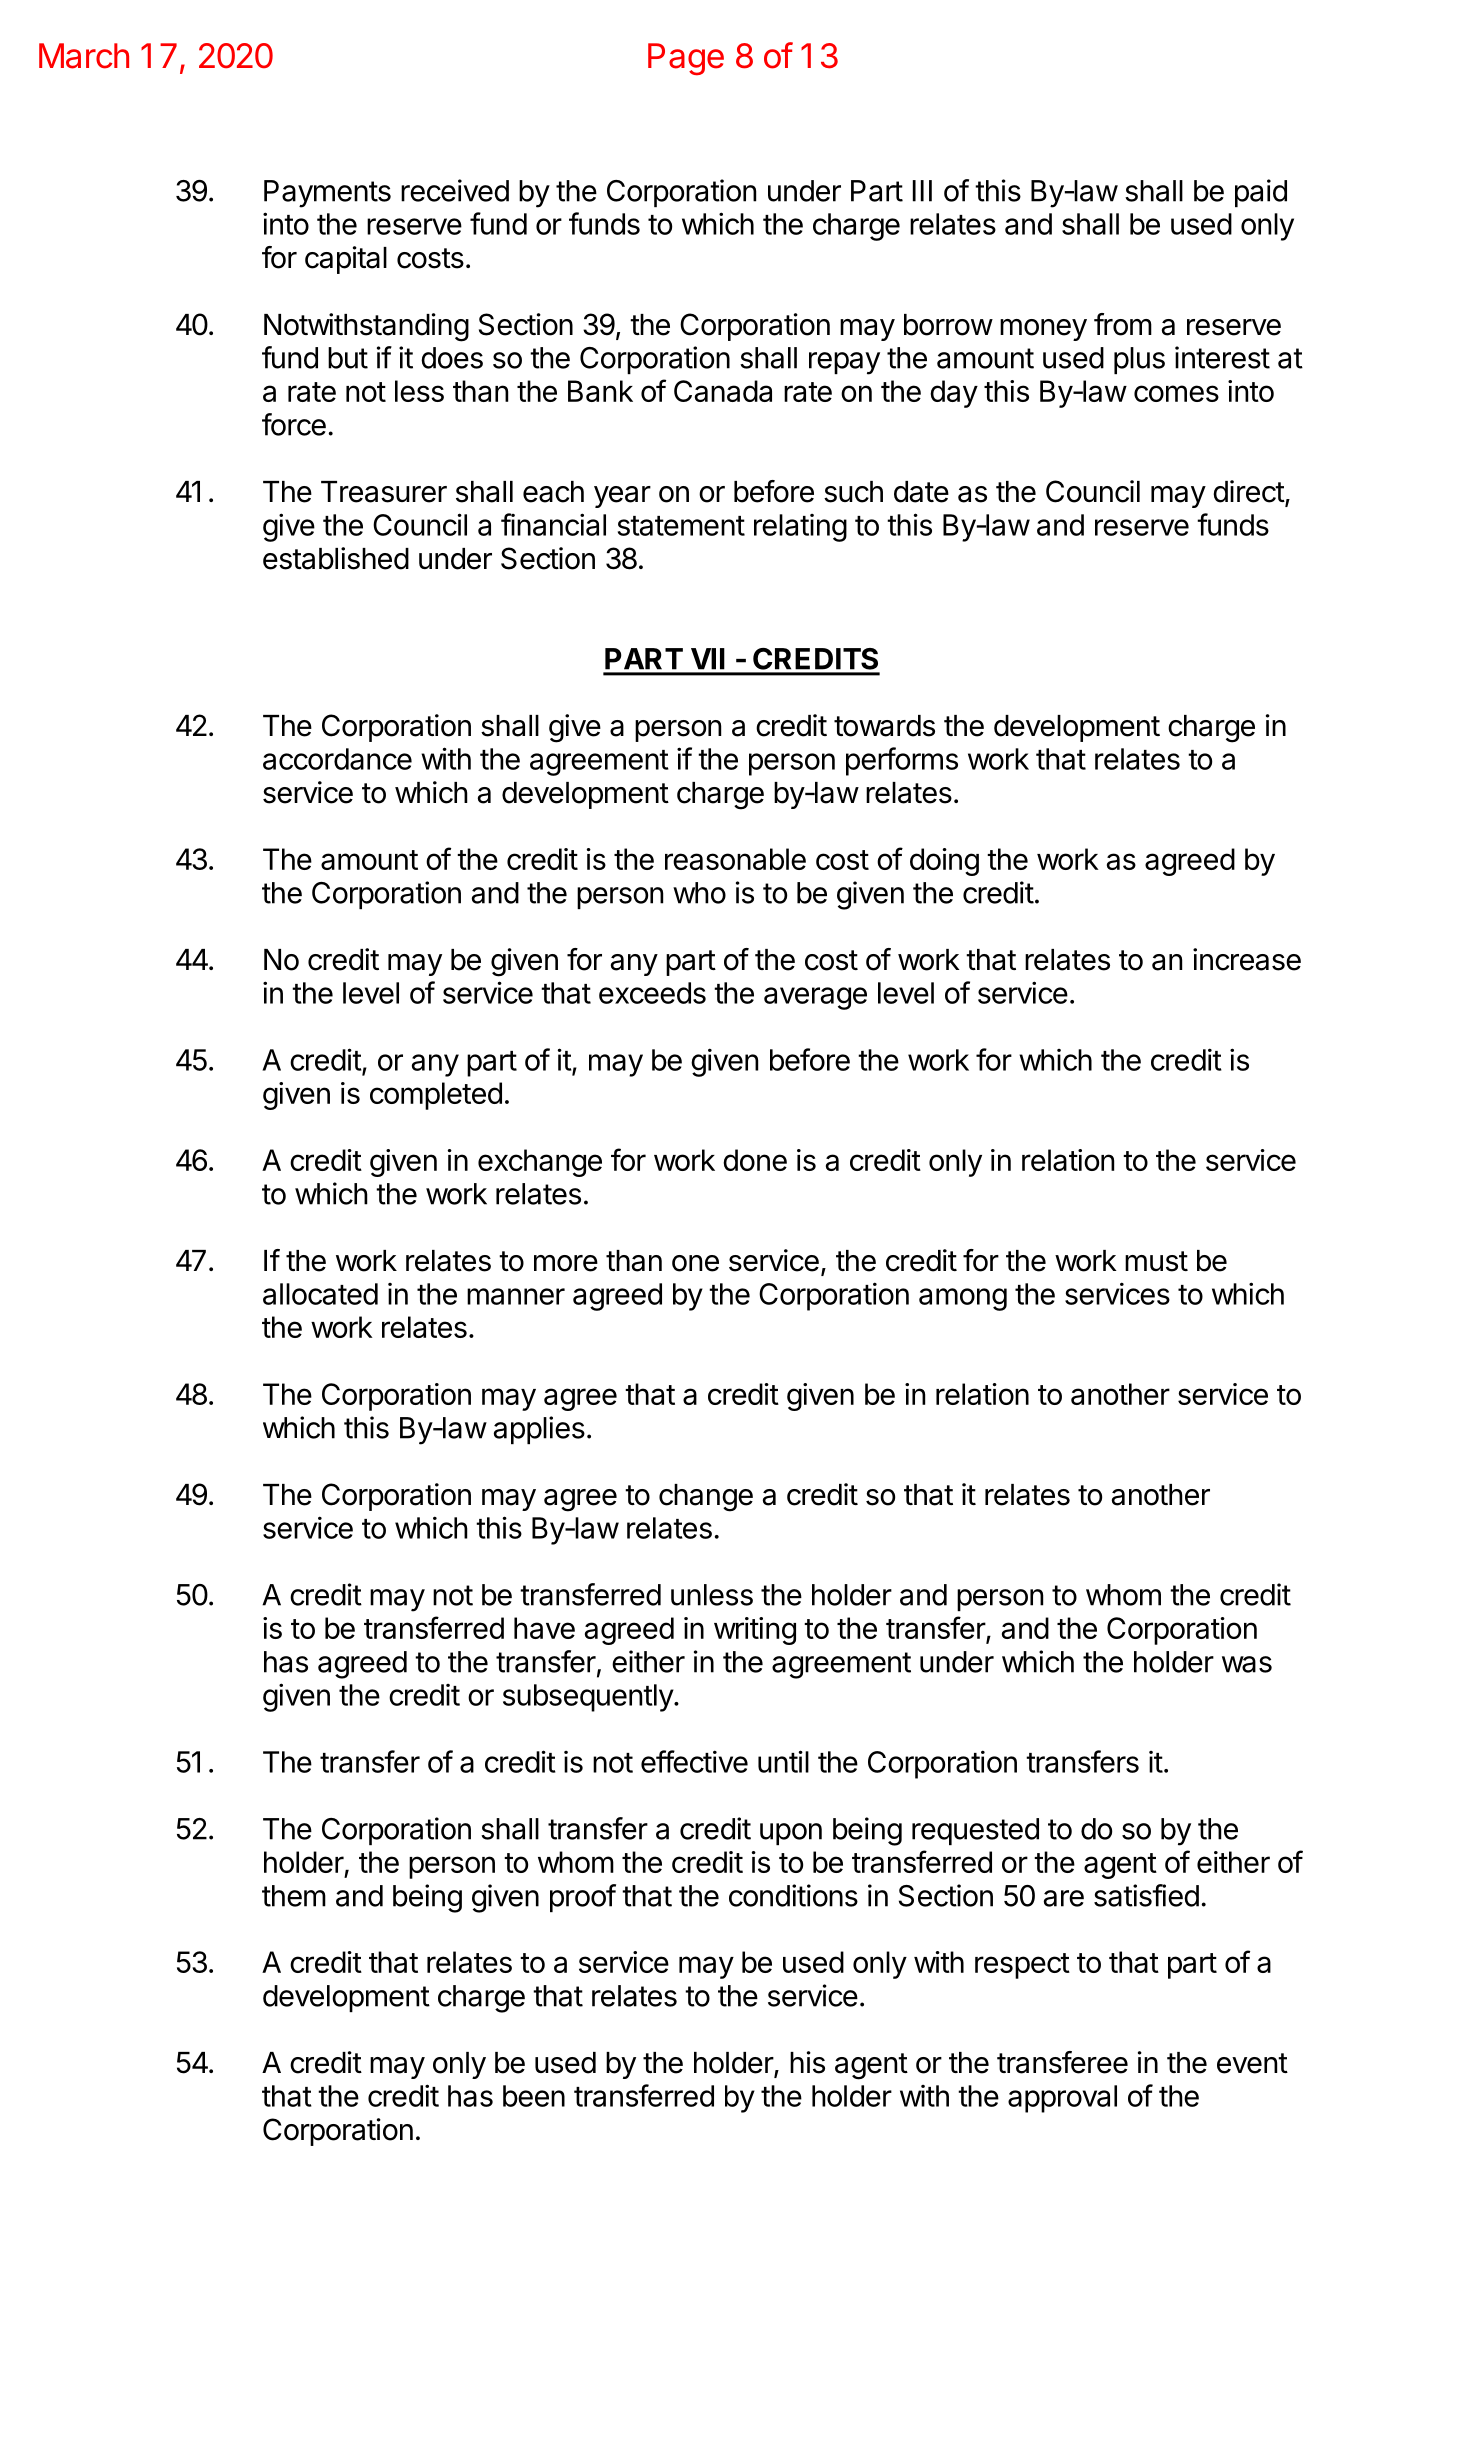  I want to click on must, so click(1156, 1261).
